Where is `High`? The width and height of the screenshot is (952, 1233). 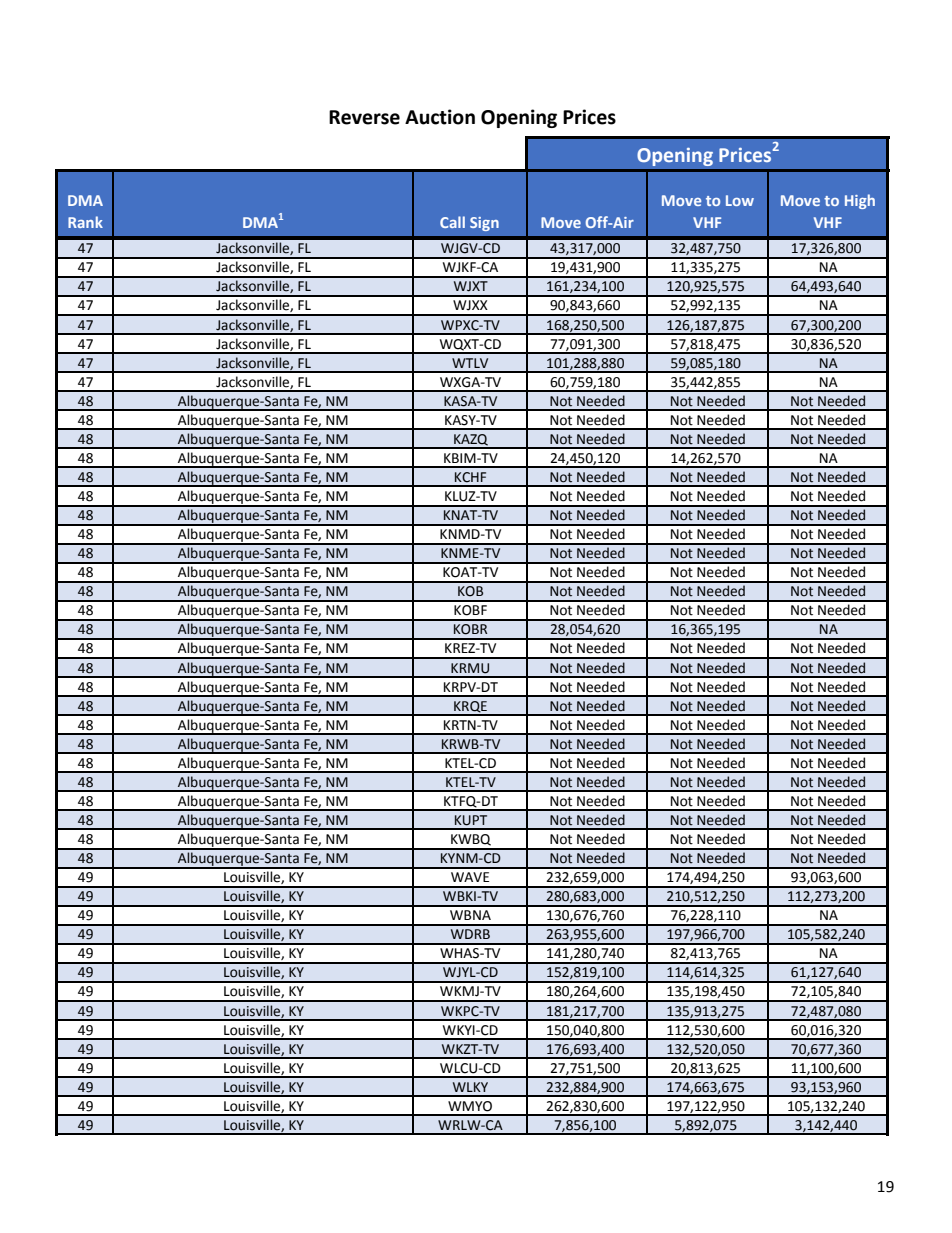
High is located at coordinates (860, 201).
